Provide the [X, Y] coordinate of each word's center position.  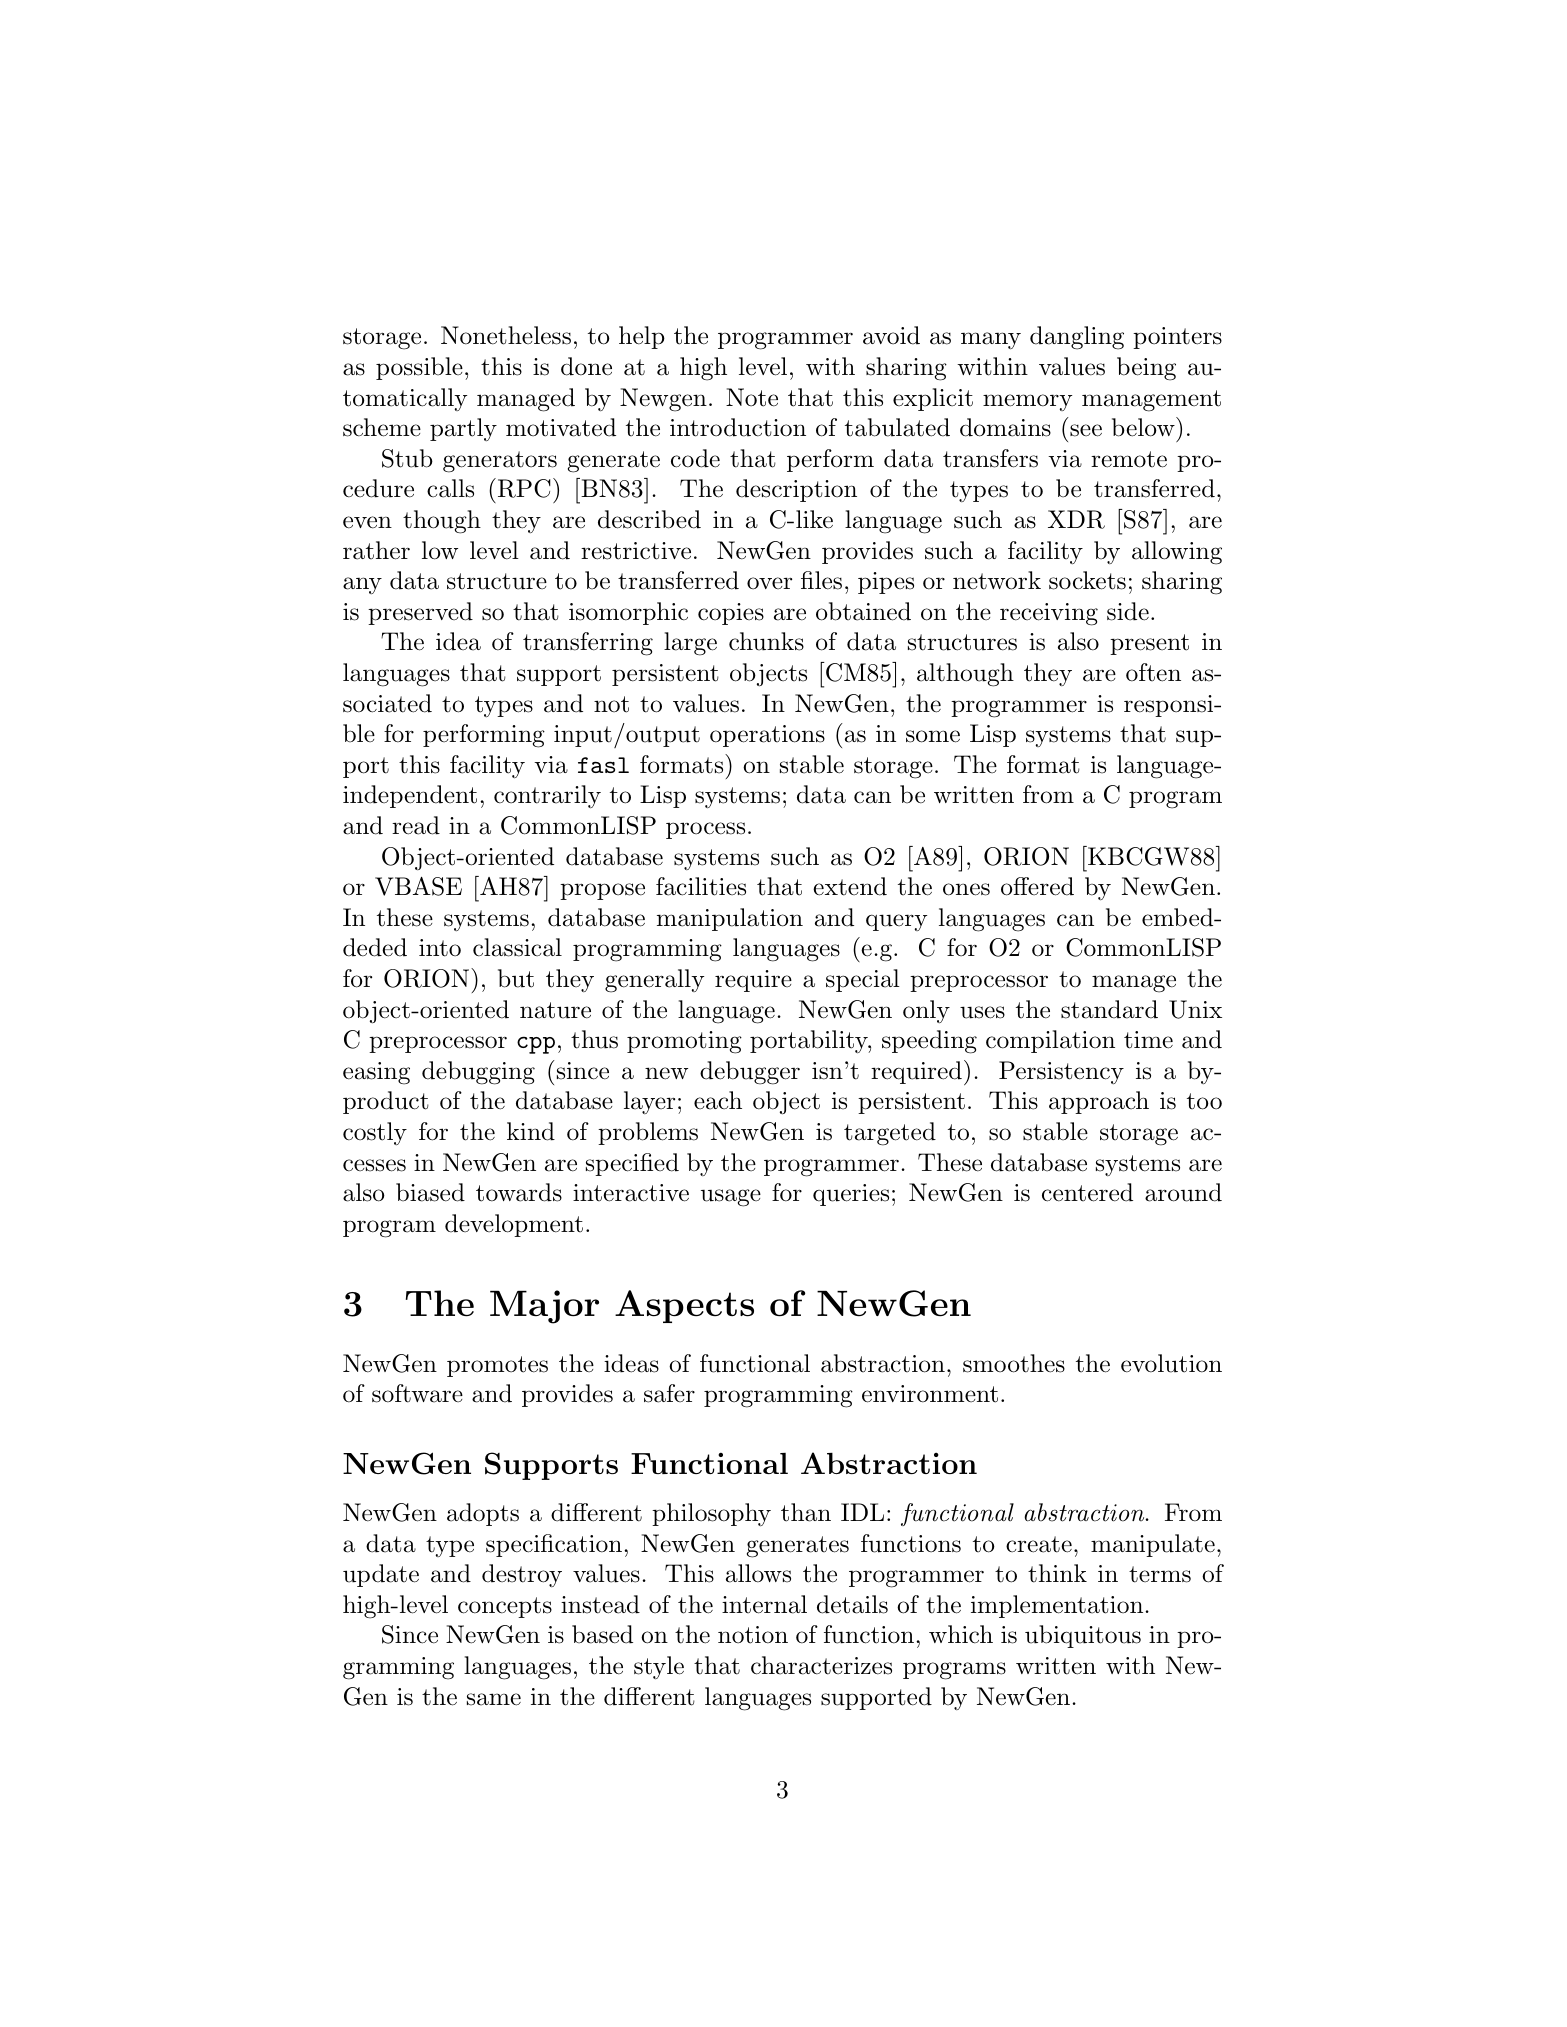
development [514, 1225]
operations [767, 736]
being [1146, 369]
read [416, 825]
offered [1037, 886]
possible [419, 368]
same [494, 1699]
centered [1087, 1192]
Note [752, 397]
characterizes [821, 1665]
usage [731, 1198]
